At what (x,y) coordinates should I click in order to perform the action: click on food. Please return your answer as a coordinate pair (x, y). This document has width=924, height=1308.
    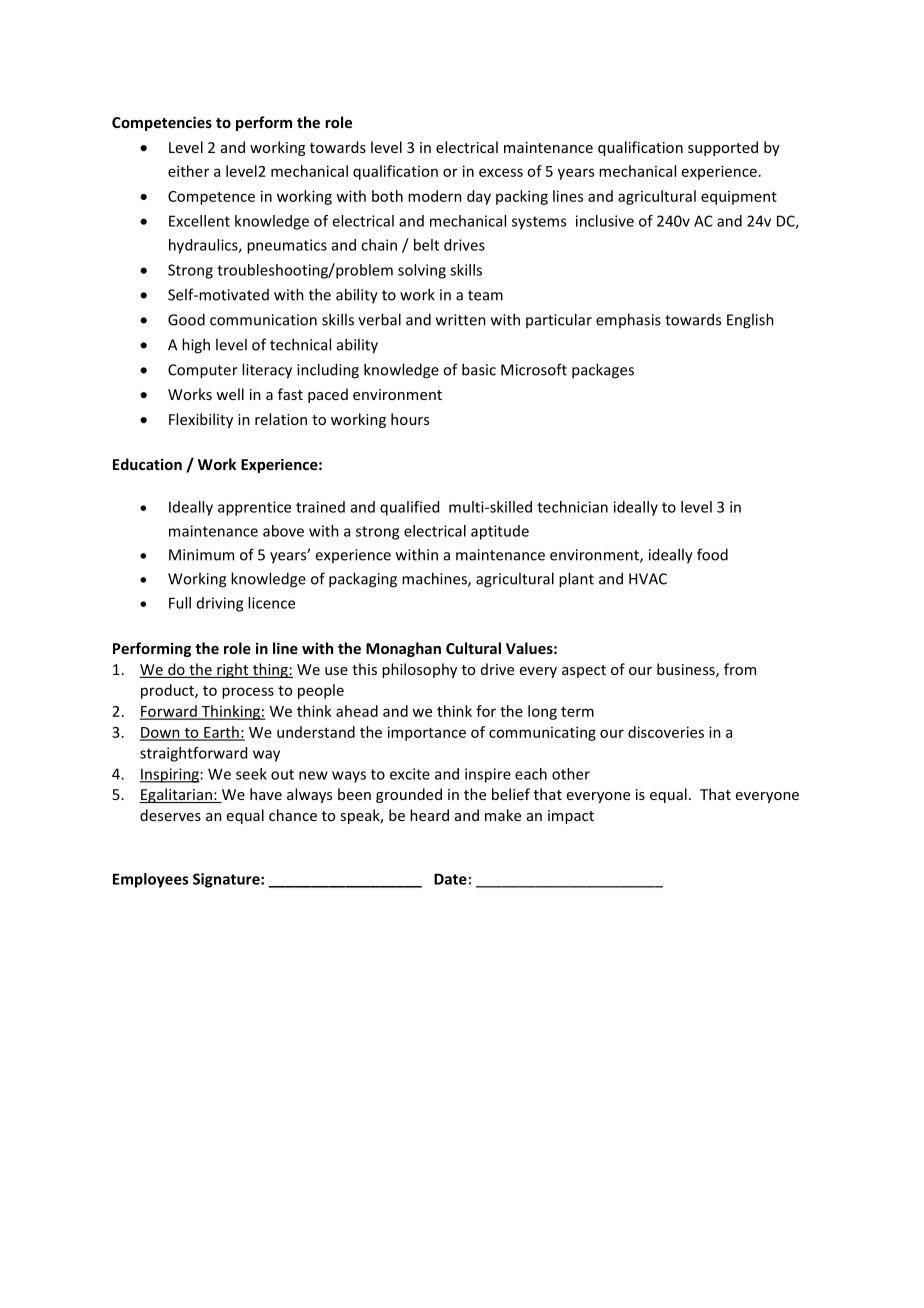
    Looking at the image, I should click on (712, 554).
